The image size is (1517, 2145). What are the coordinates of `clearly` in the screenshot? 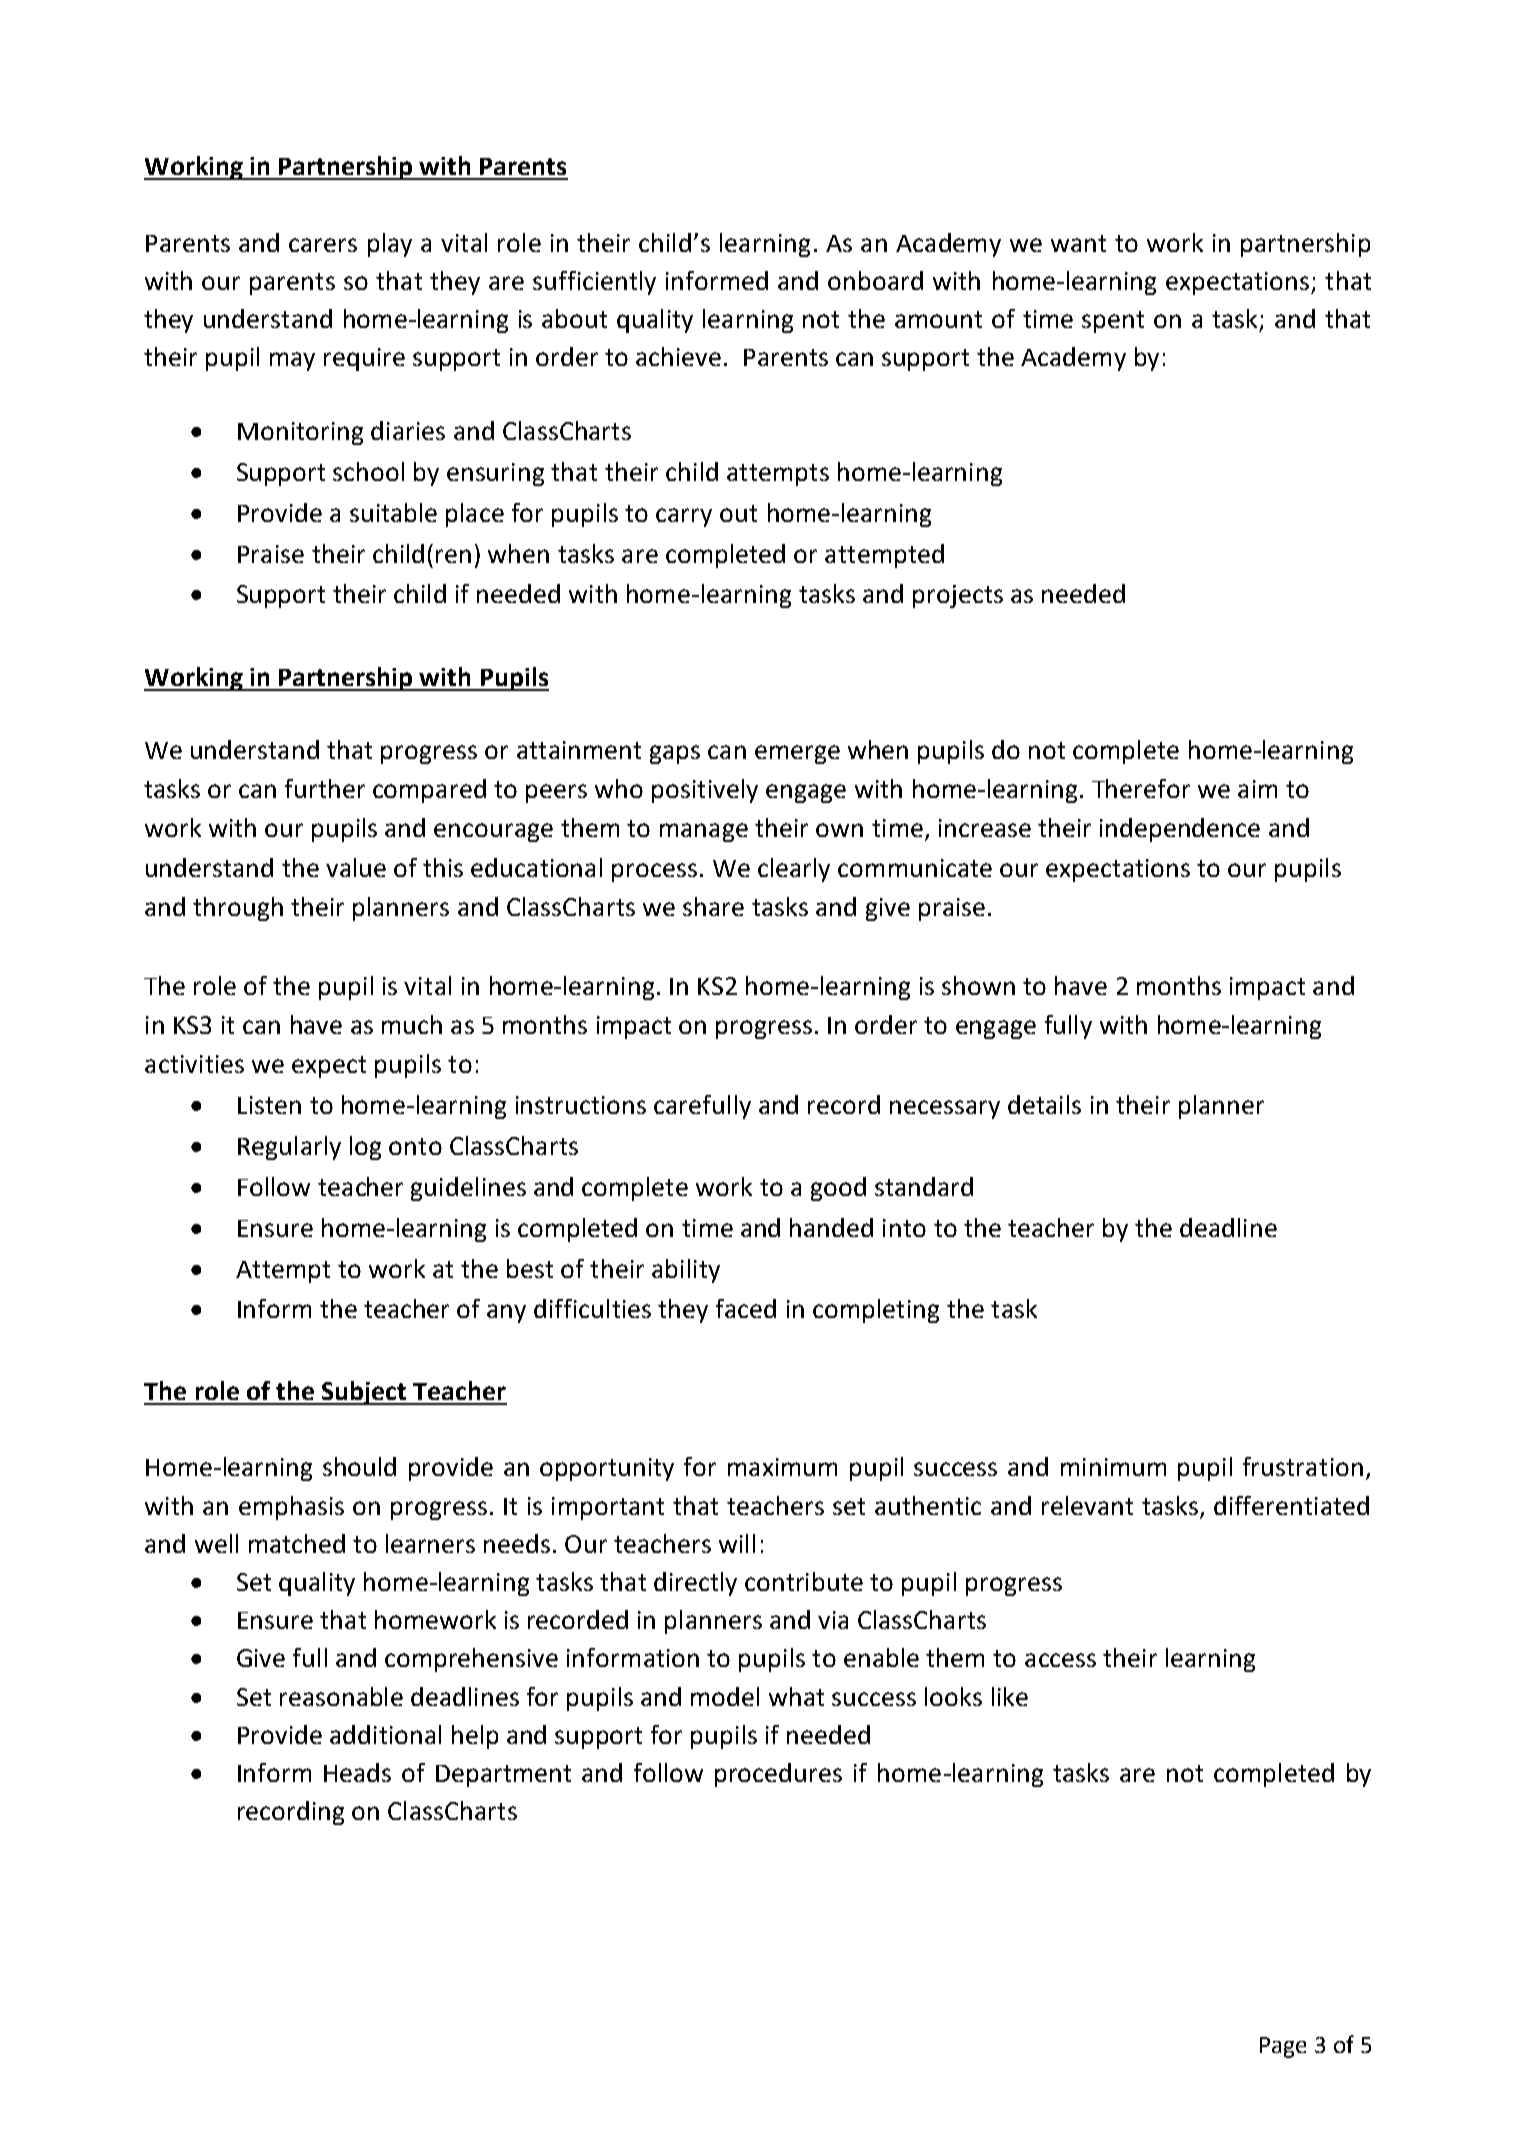 It's located at (794, 870).
